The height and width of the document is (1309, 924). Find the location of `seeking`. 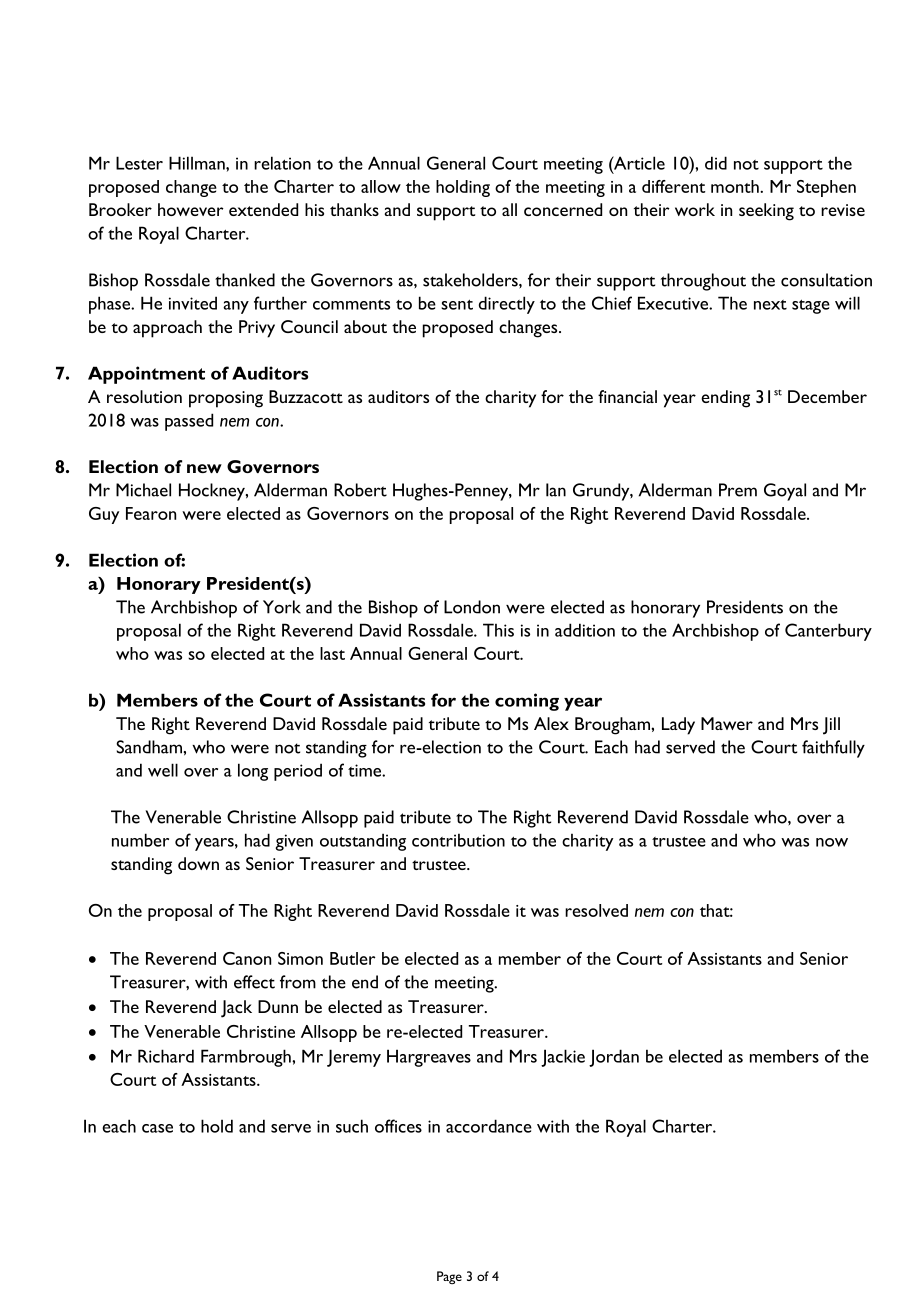

seeking is located at coordinates (766, 212).
